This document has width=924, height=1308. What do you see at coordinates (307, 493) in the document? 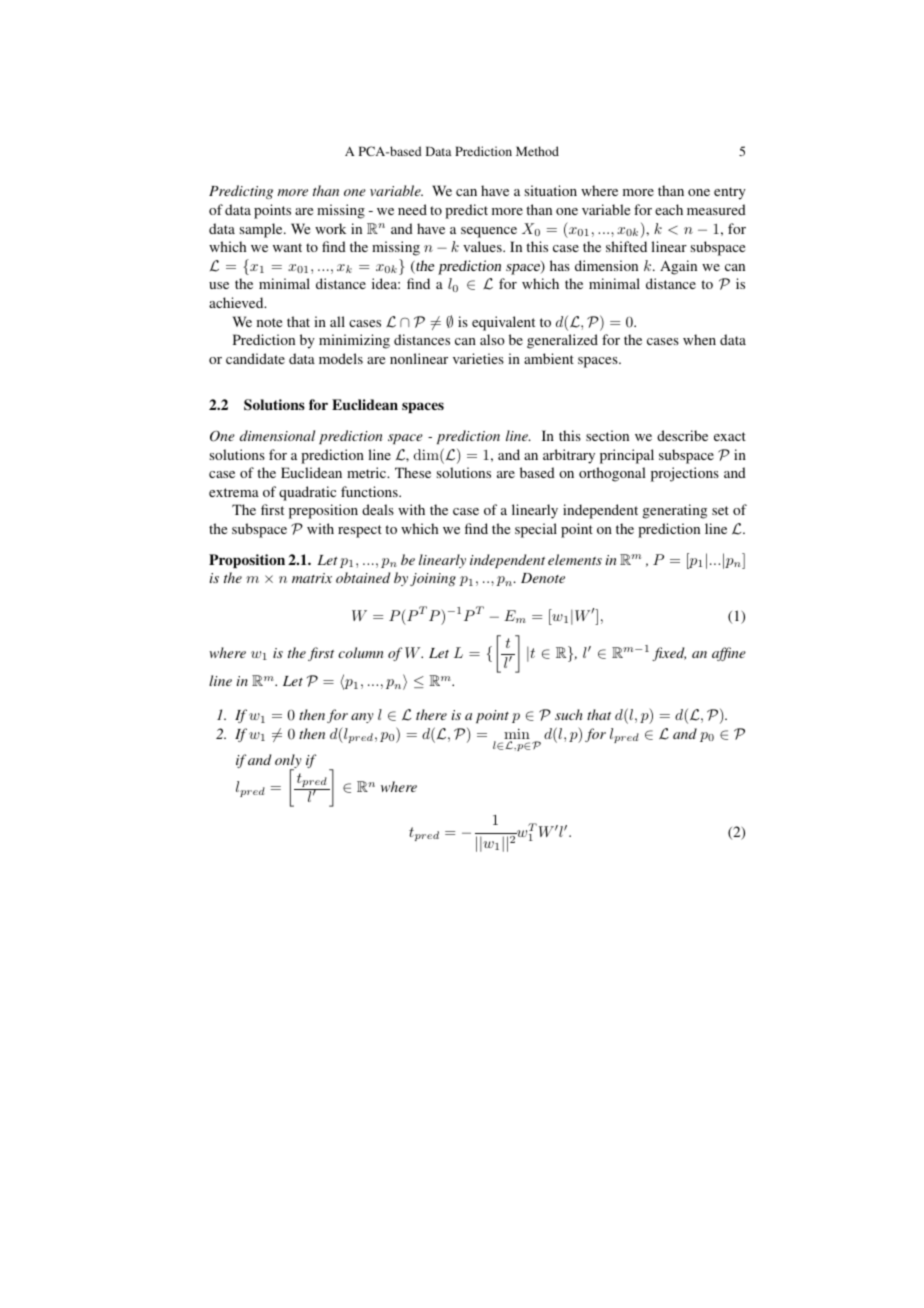
I see `quadratic` at bounding box center [307, 493].
